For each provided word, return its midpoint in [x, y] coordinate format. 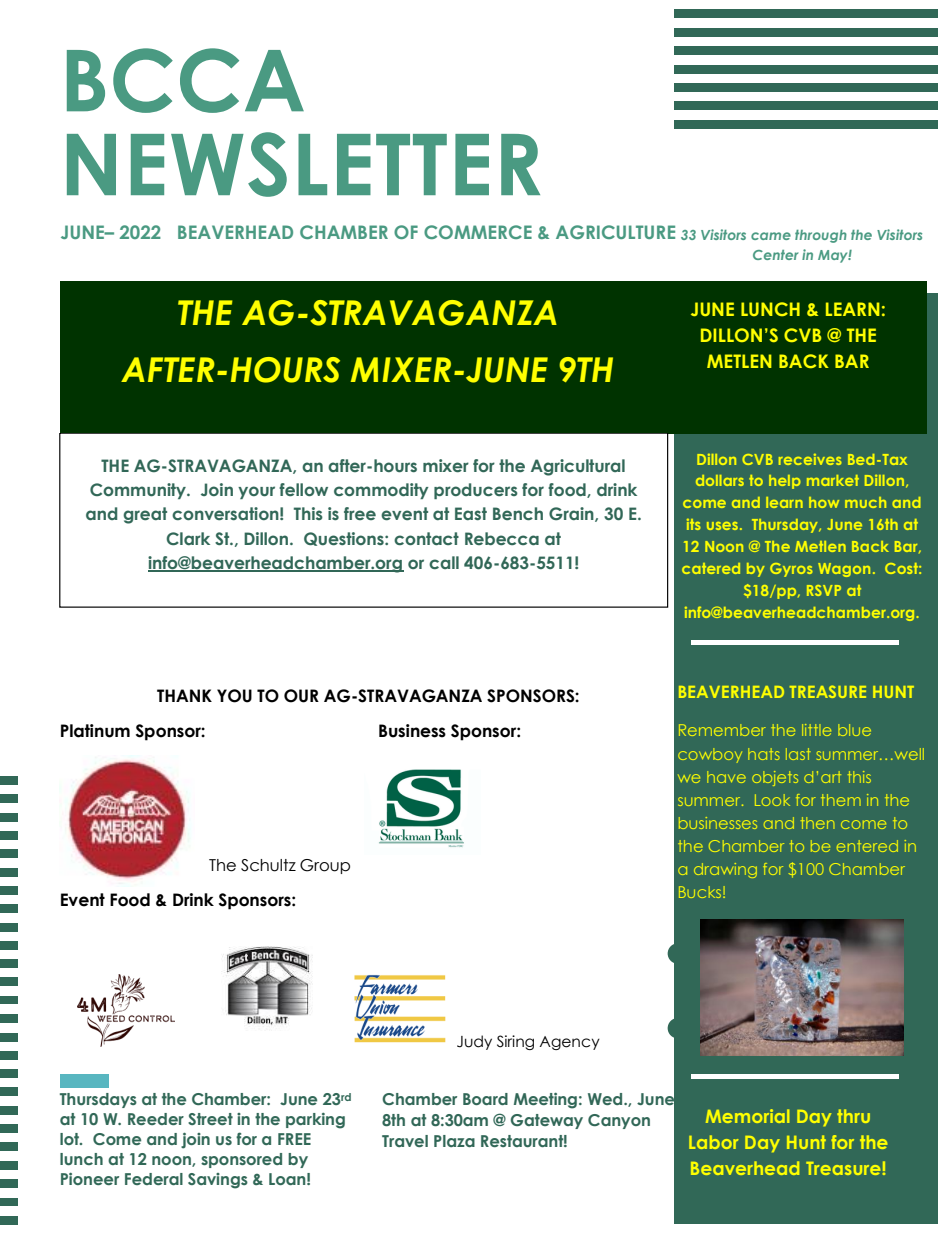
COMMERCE [478, 232]
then [818, 823]
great [145, 515]
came [771, 236]
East [471, 513]
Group [325, 866]
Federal [154, 1179]
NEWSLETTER [303, 164]
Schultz [268, 865]
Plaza [454, 1141]
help [785, 482]
